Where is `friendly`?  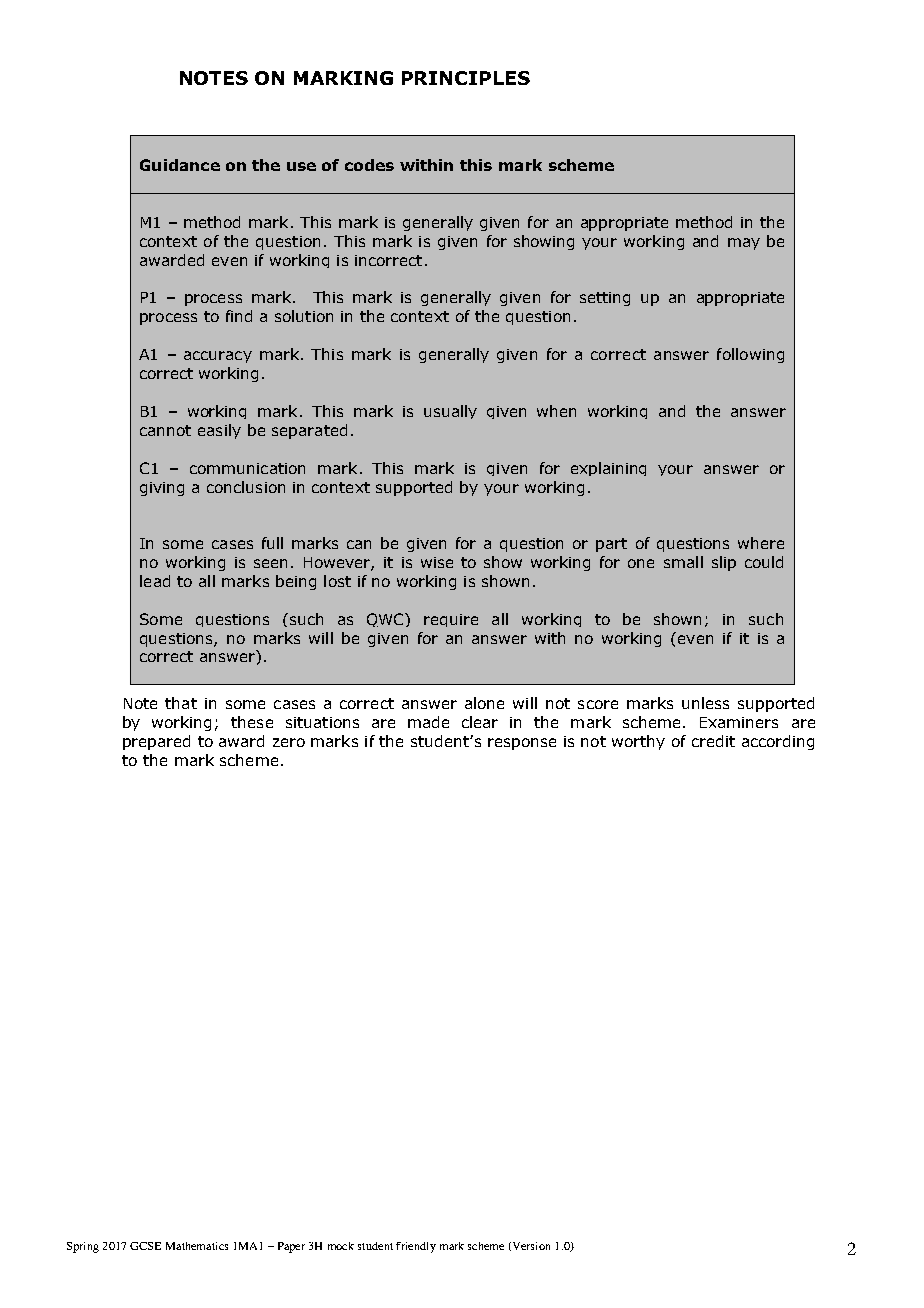
friendly is located at coordinates (416, 1247).
